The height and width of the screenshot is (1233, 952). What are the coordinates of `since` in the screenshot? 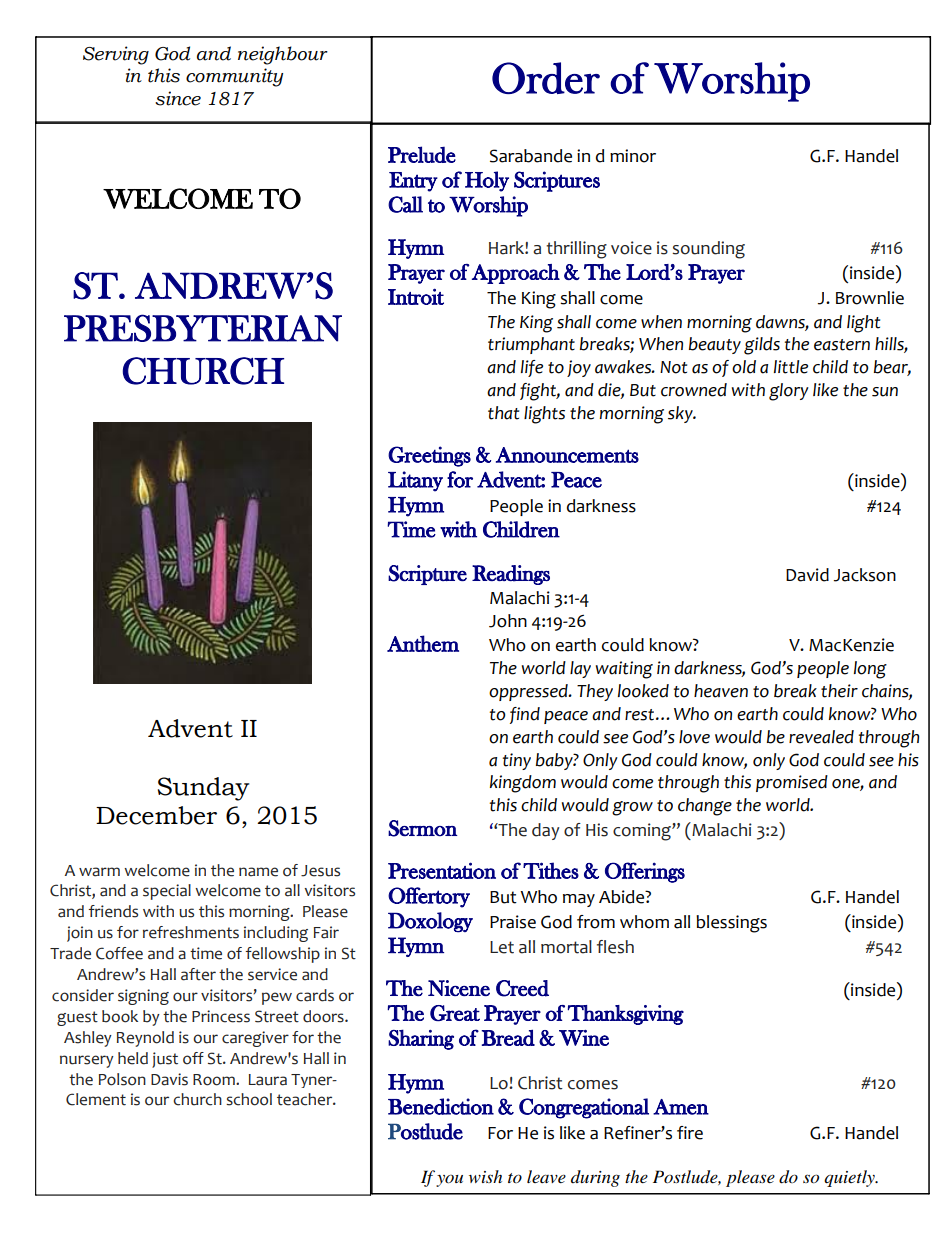 It's located at (178, 98).
